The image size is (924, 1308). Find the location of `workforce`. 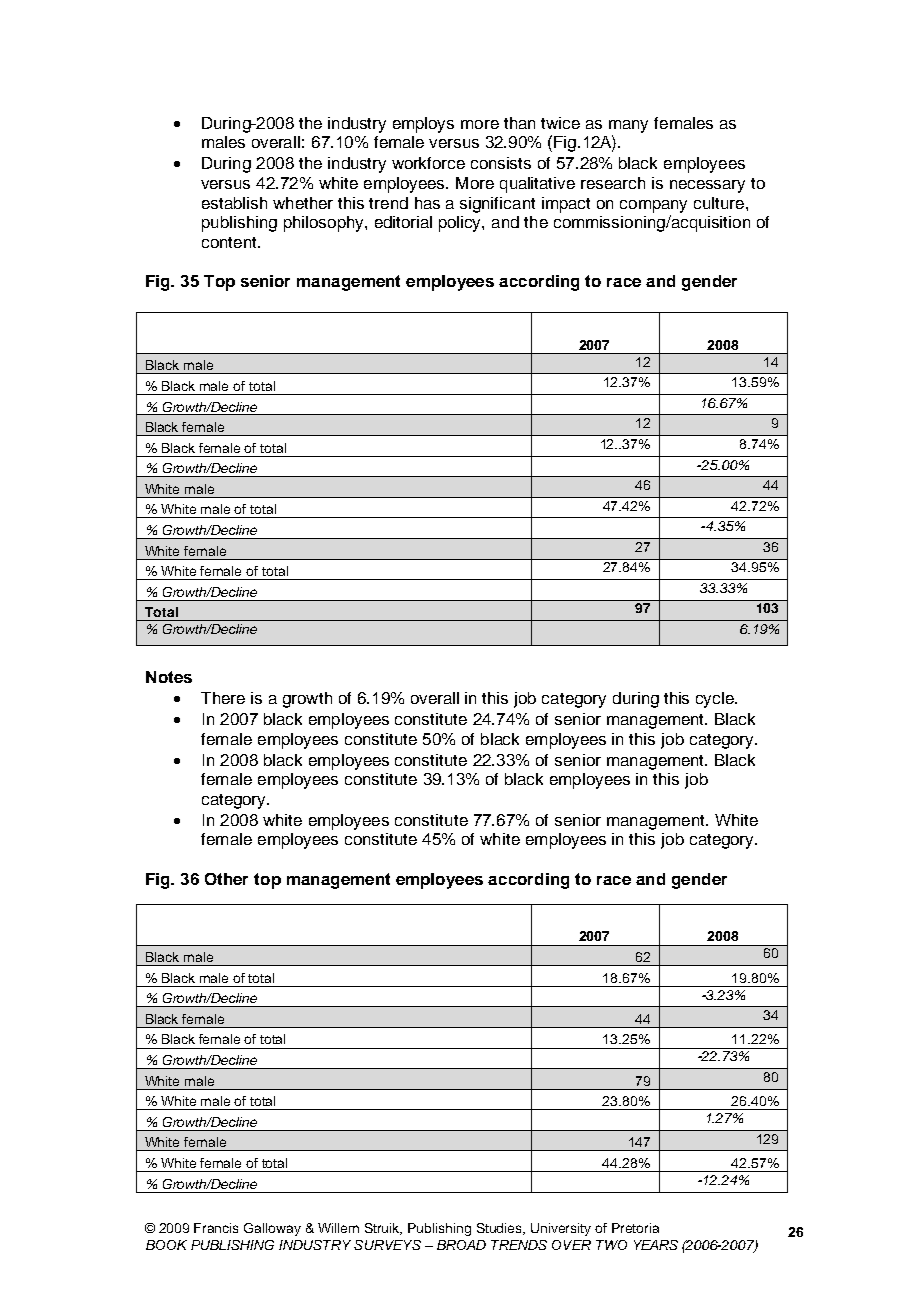

workforce is located at coordinates (428, 163).
